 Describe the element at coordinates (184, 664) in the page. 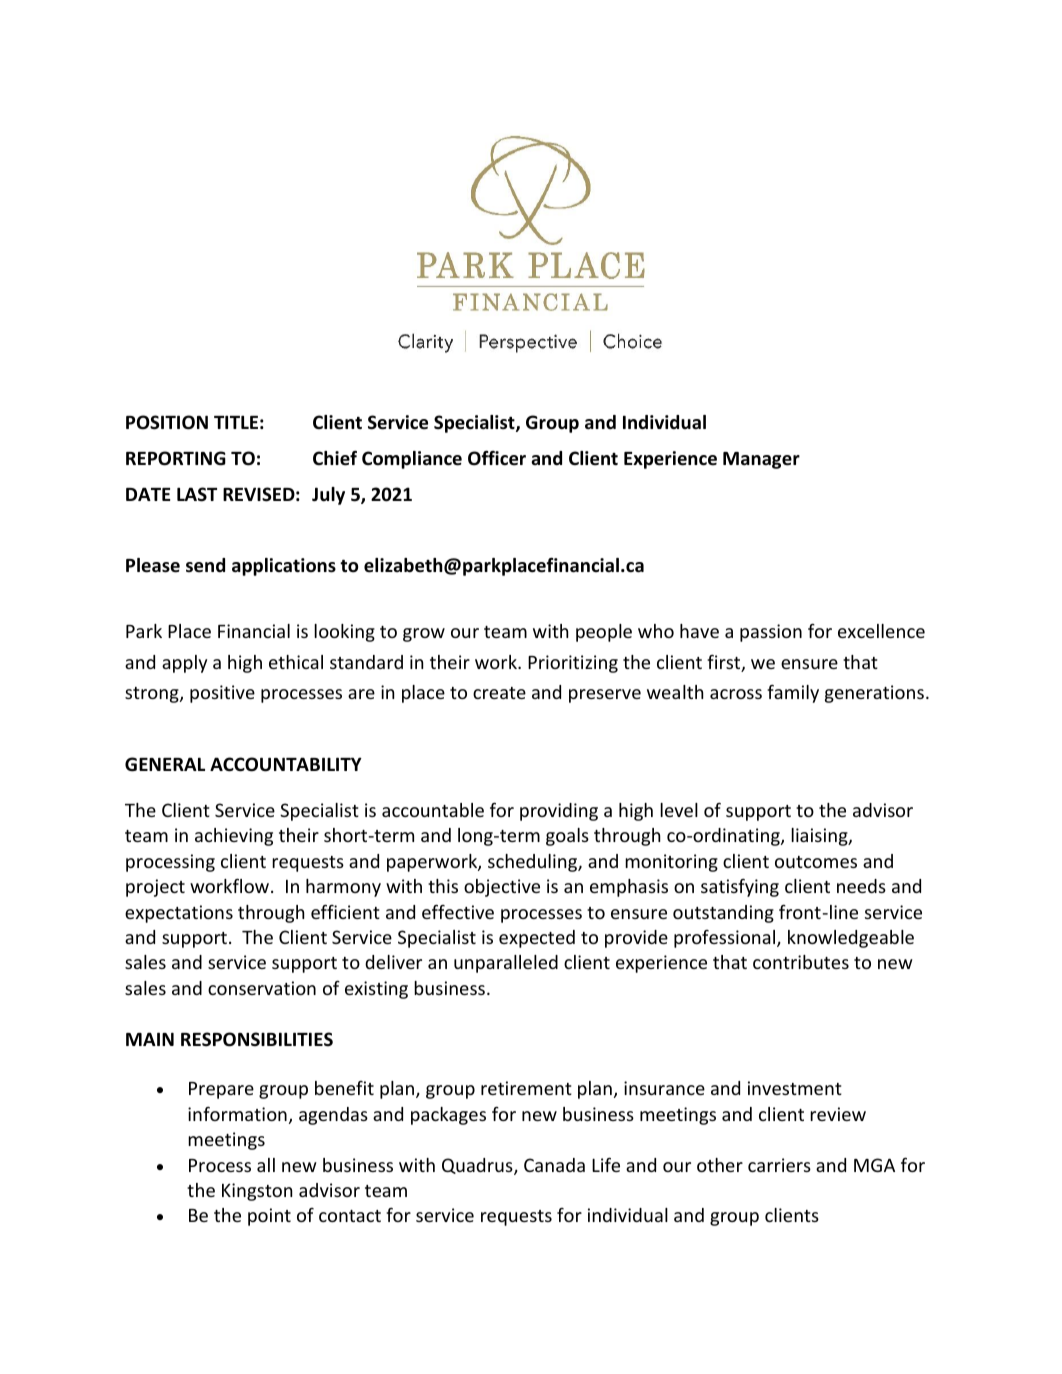

I see `apply` at that location.
